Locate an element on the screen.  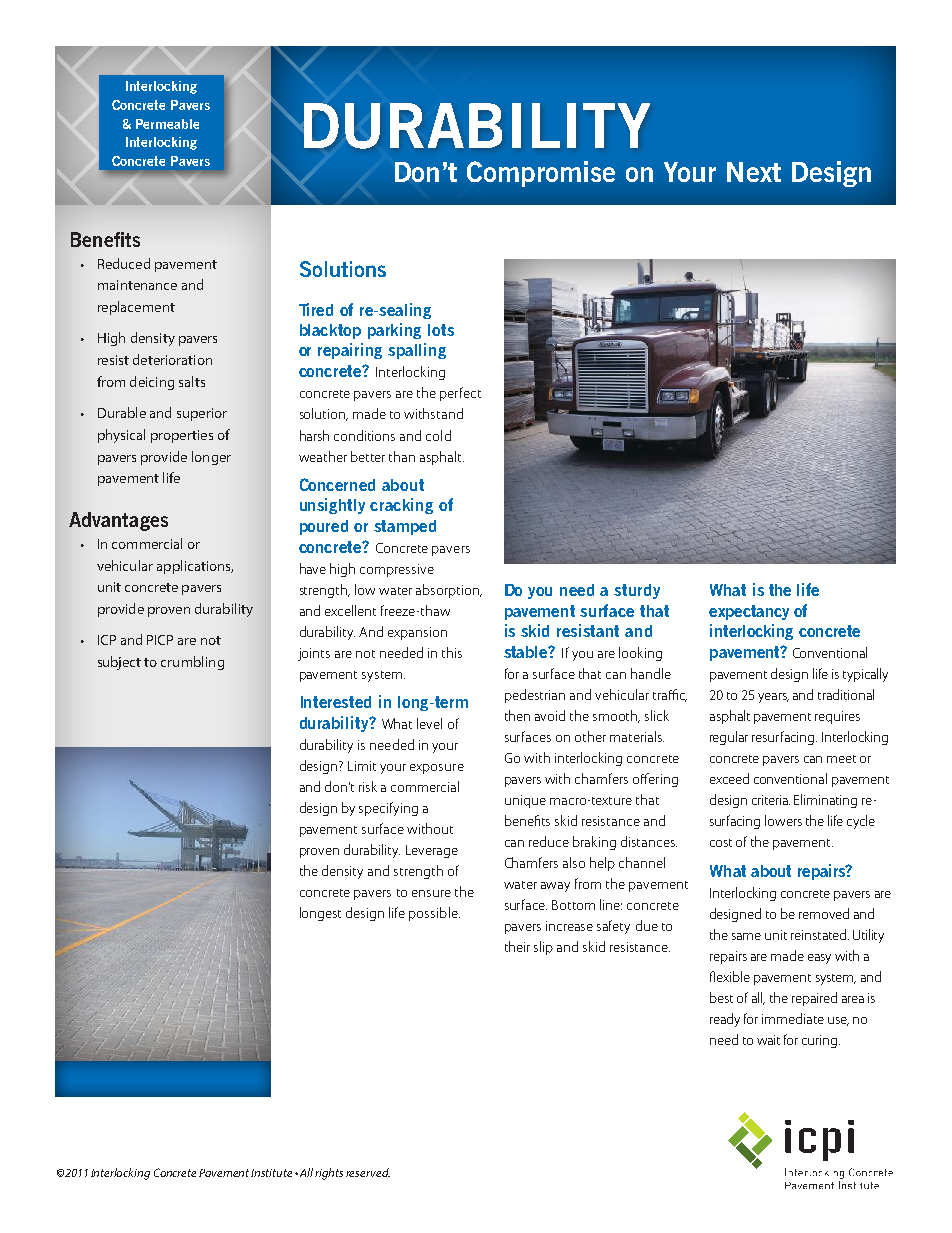
superior is located at coordinates (202, 414).
